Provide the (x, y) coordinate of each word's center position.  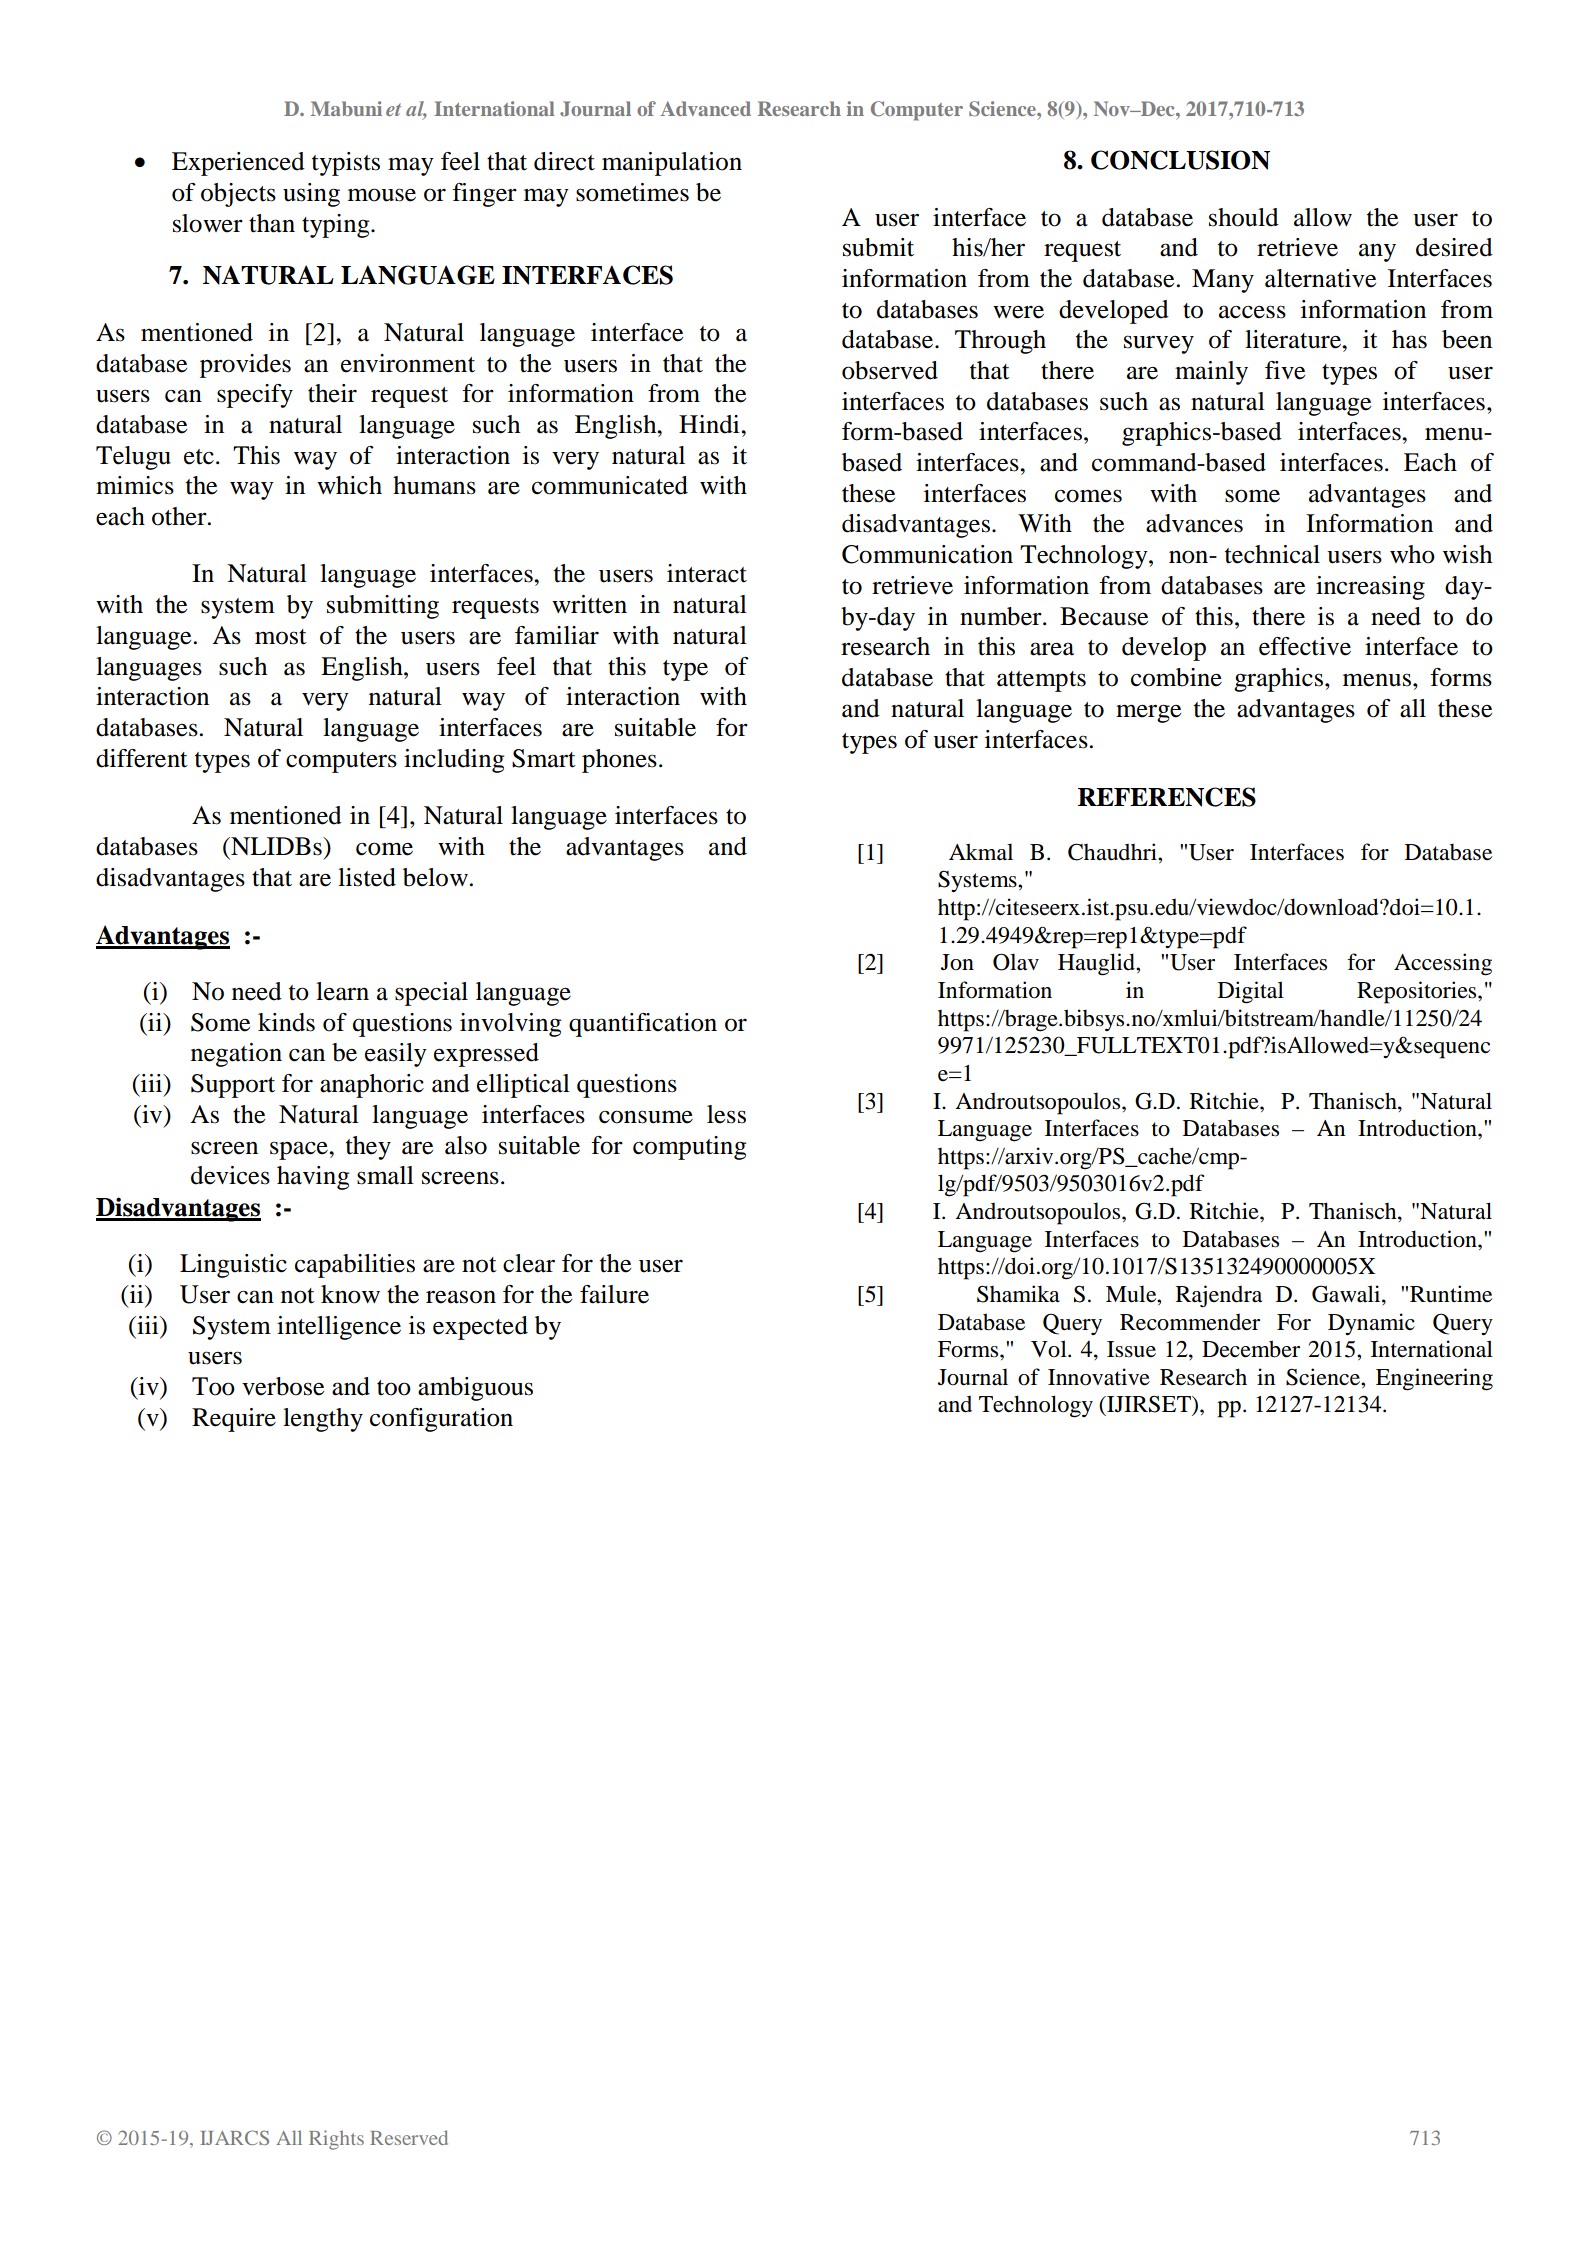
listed (367, 877)
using (311, 195)
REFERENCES (1167, 797)
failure (614, 1294)
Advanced (705, 108)
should (1244, 217)
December (1251, 1349)
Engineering (1434, 1379)
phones (619, 761)
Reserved (409, 2137)
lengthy (323, 1420)
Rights (336, 2140)
